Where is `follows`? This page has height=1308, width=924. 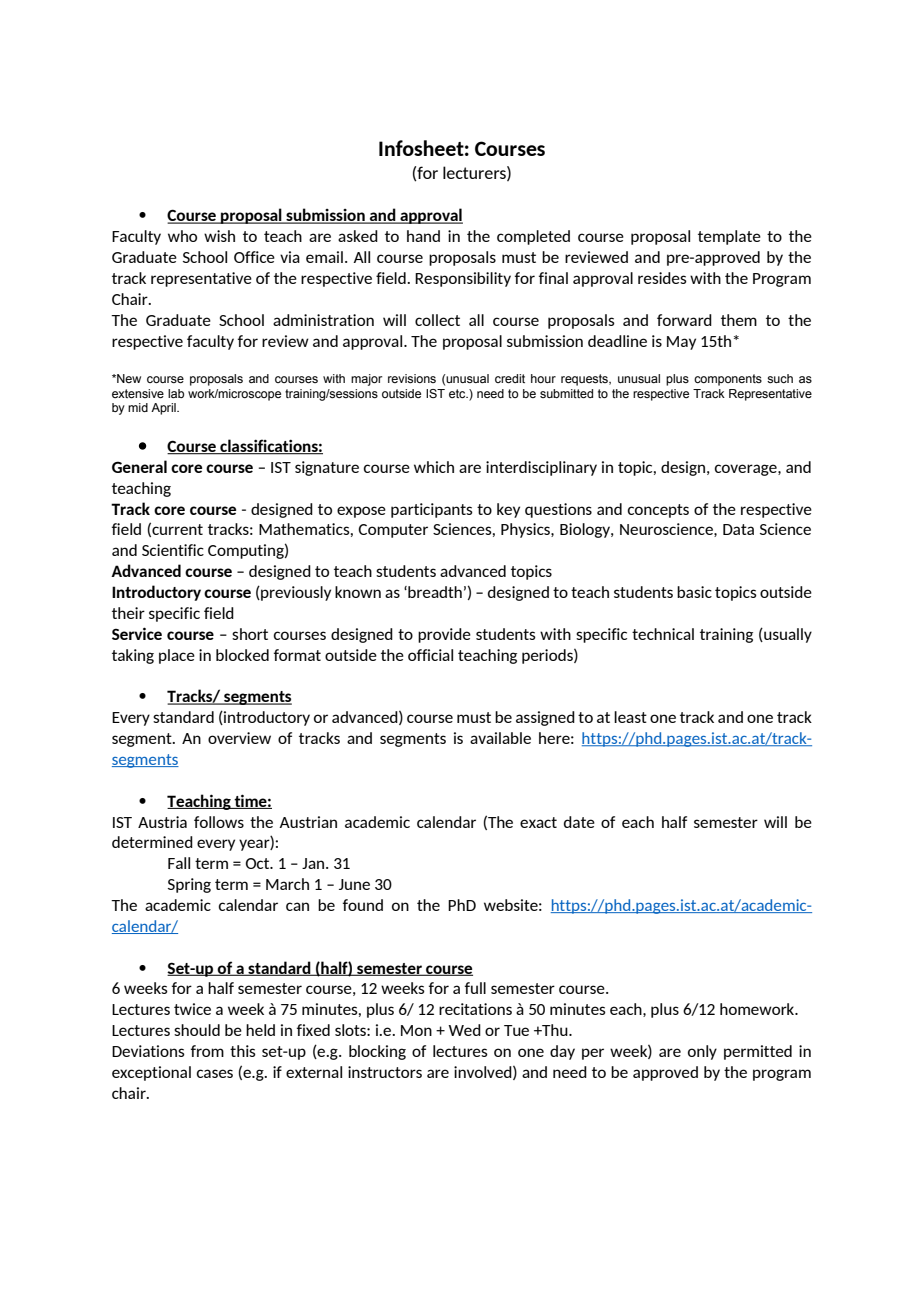
follows is located at coordinates (219, 822).
